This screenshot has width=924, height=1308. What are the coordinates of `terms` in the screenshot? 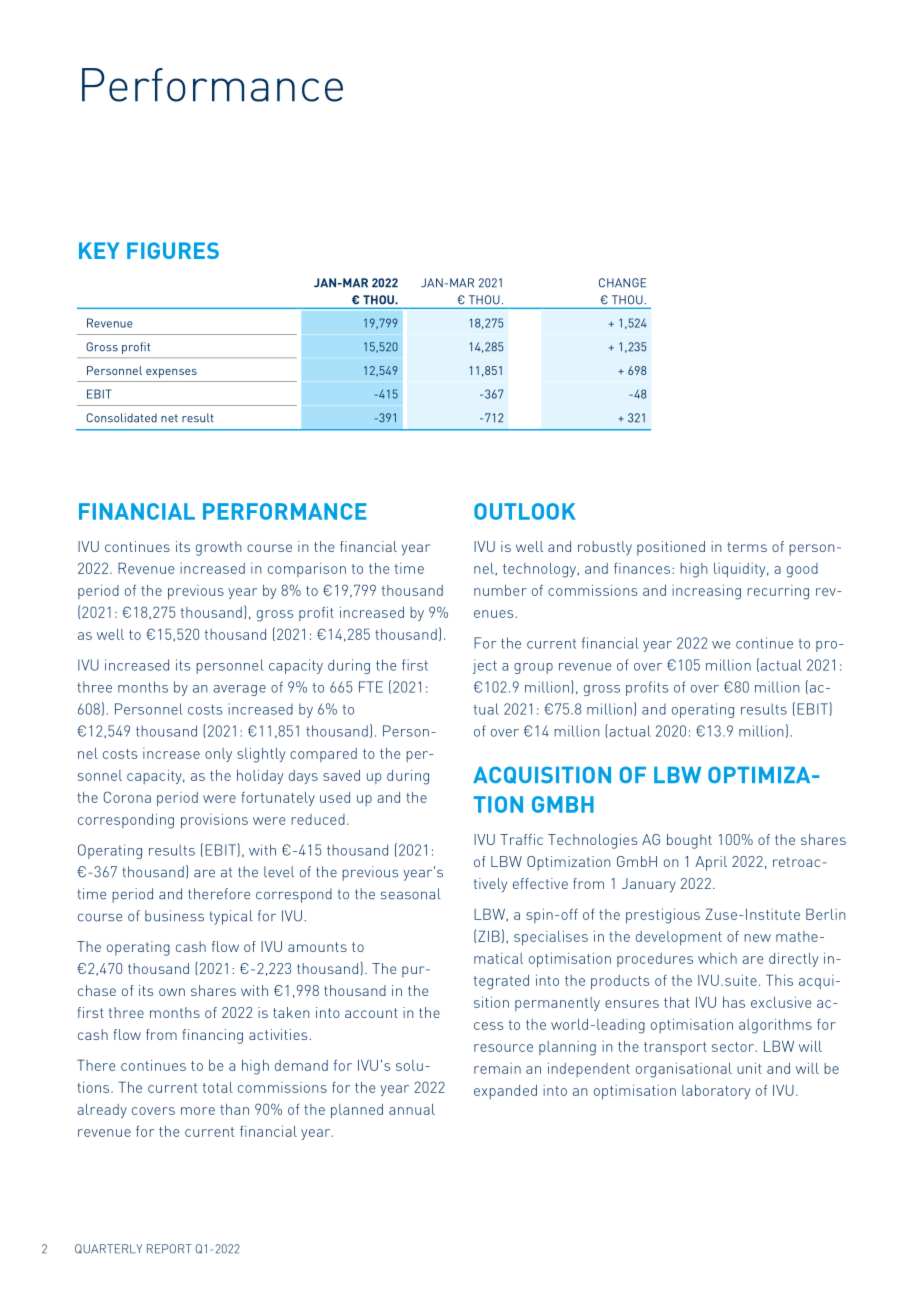 It's located at (747, 547).
